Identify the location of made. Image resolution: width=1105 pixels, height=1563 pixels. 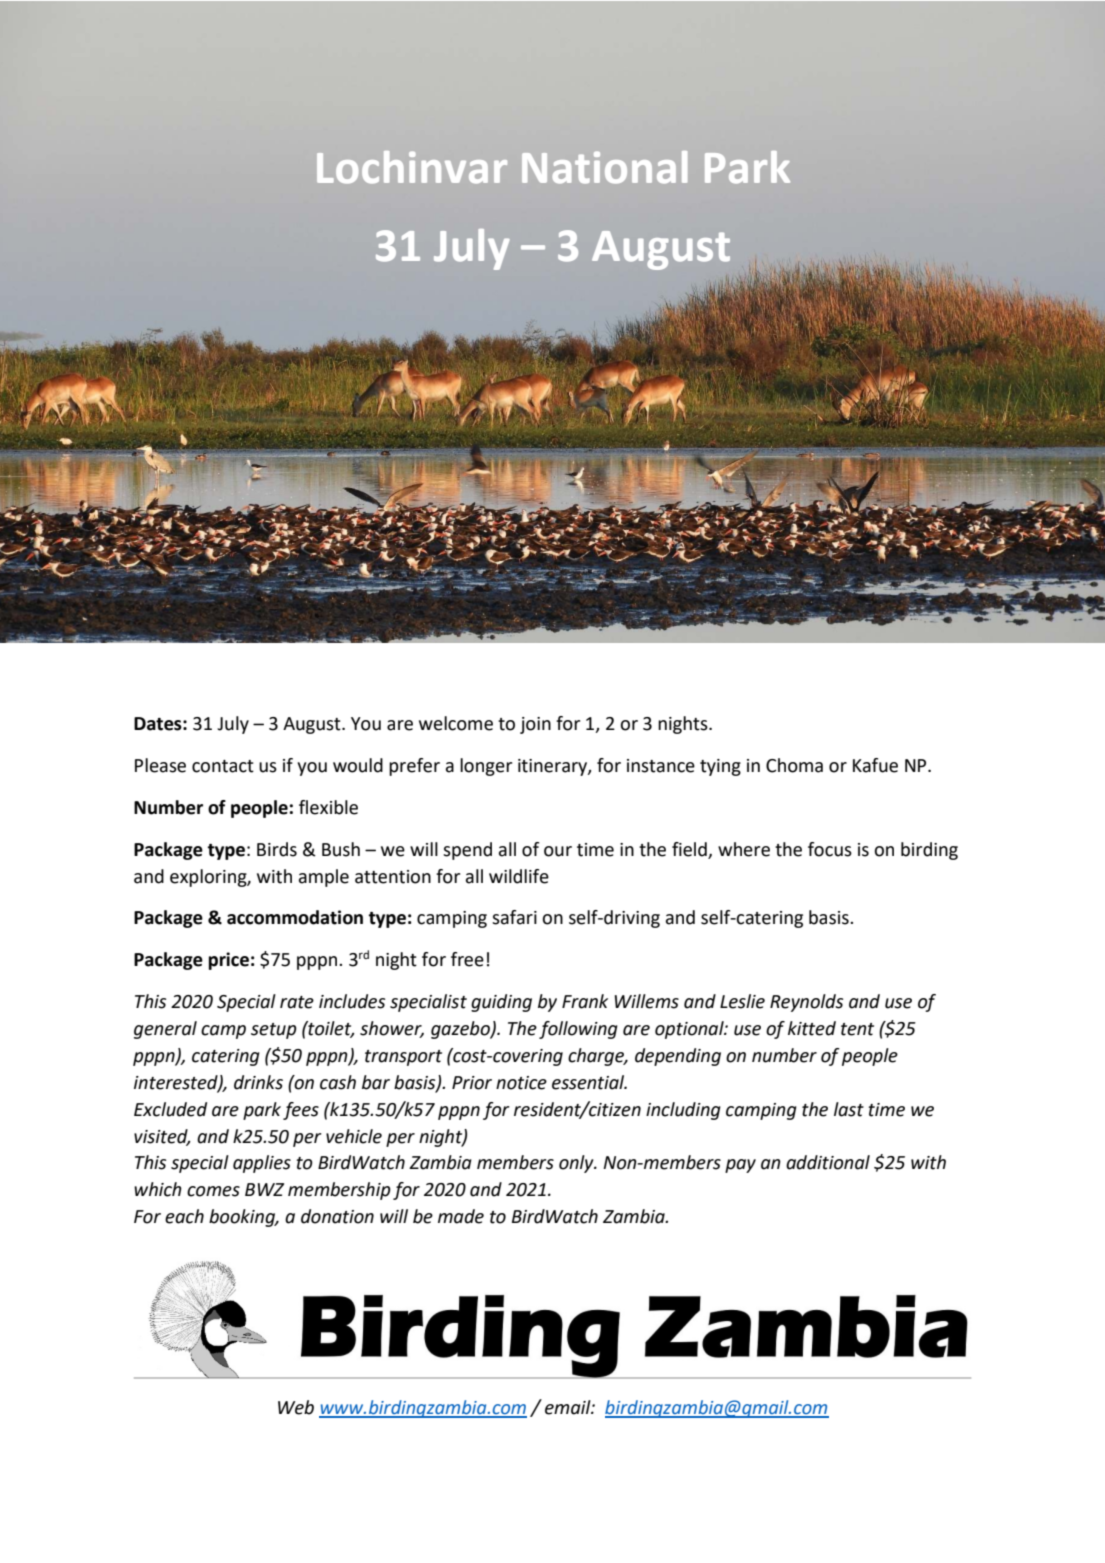
(461, 1216).
